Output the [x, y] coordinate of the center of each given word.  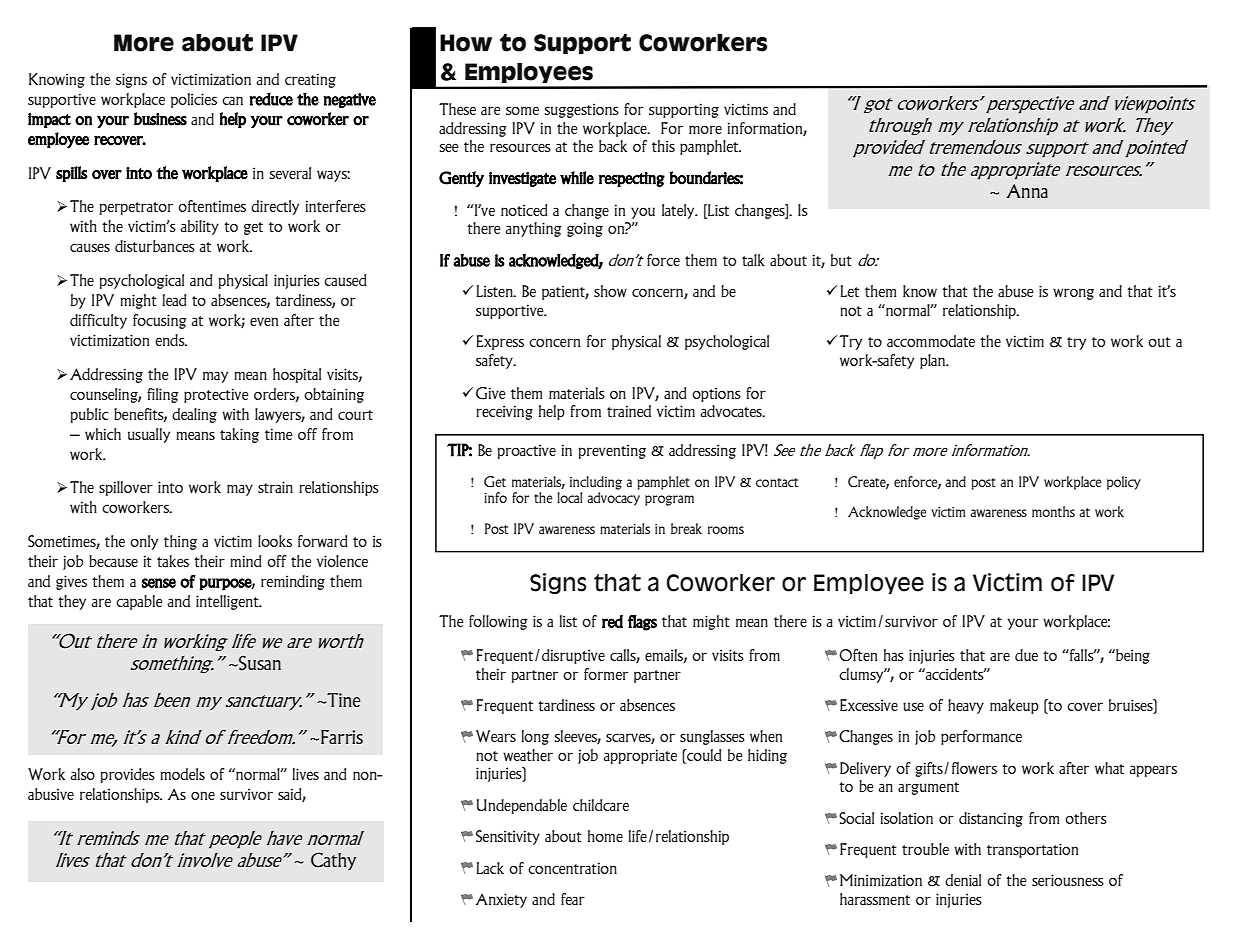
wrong [1073, 294]
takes [173, 561]
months [1053, 511]
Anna [1027, 191]
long [535, 737]
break [686, 528]
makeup [1014, 706]
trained [629, 411]
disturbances [155, 246]
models [182, 774]
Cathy [333, 861]
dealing [194, 415]
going [585, 229]
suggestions [581, 110]
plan [934, 361]
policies [194, 100]
